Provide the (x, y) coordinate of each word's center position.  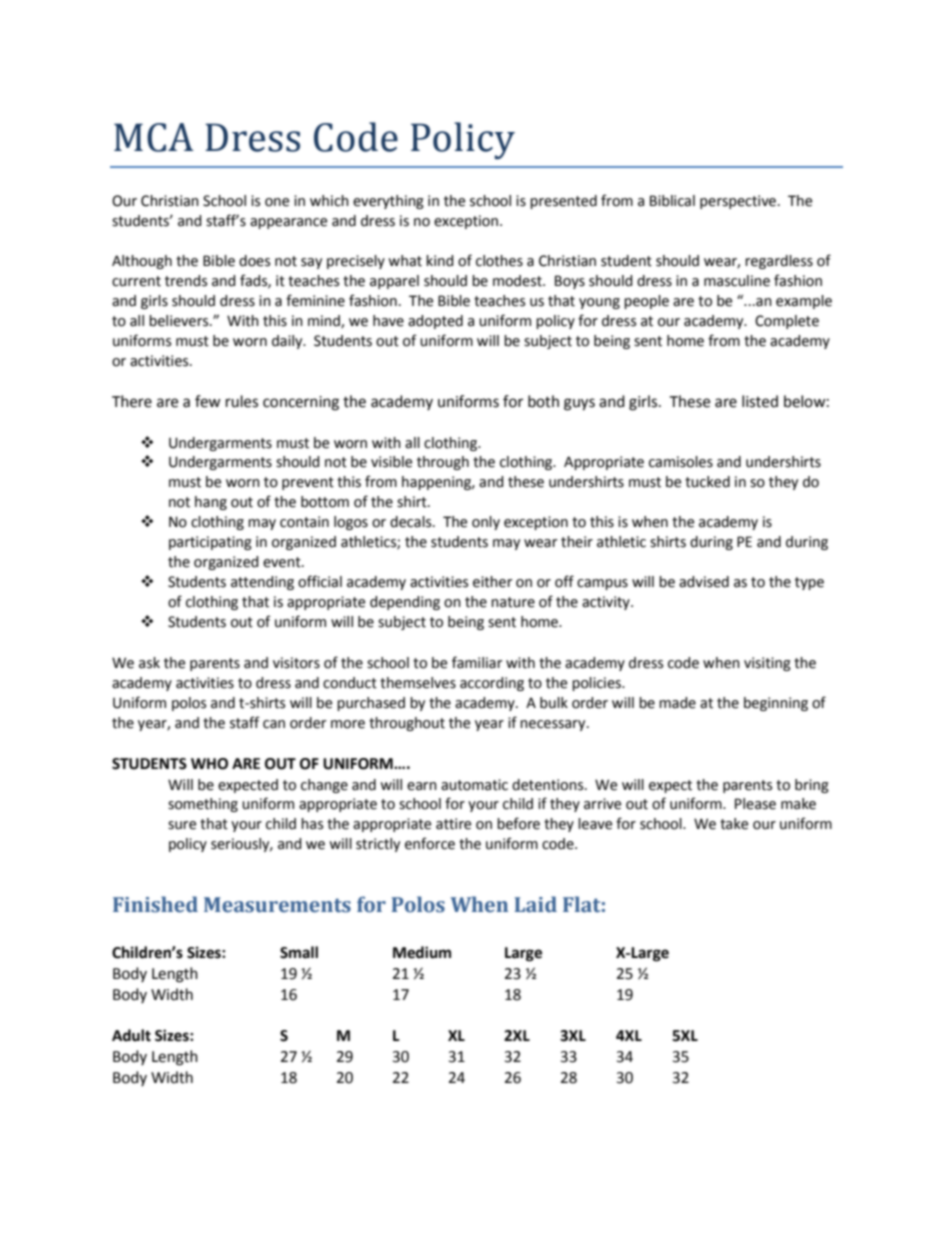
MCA (154, 137)
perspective (739, 202)
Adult (131, 1035)
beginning (776, 704)
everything (388, 202)
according (492, 684)
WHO (209, 764)
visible (391, 462)
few (208, 401)
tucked (707, 482)
